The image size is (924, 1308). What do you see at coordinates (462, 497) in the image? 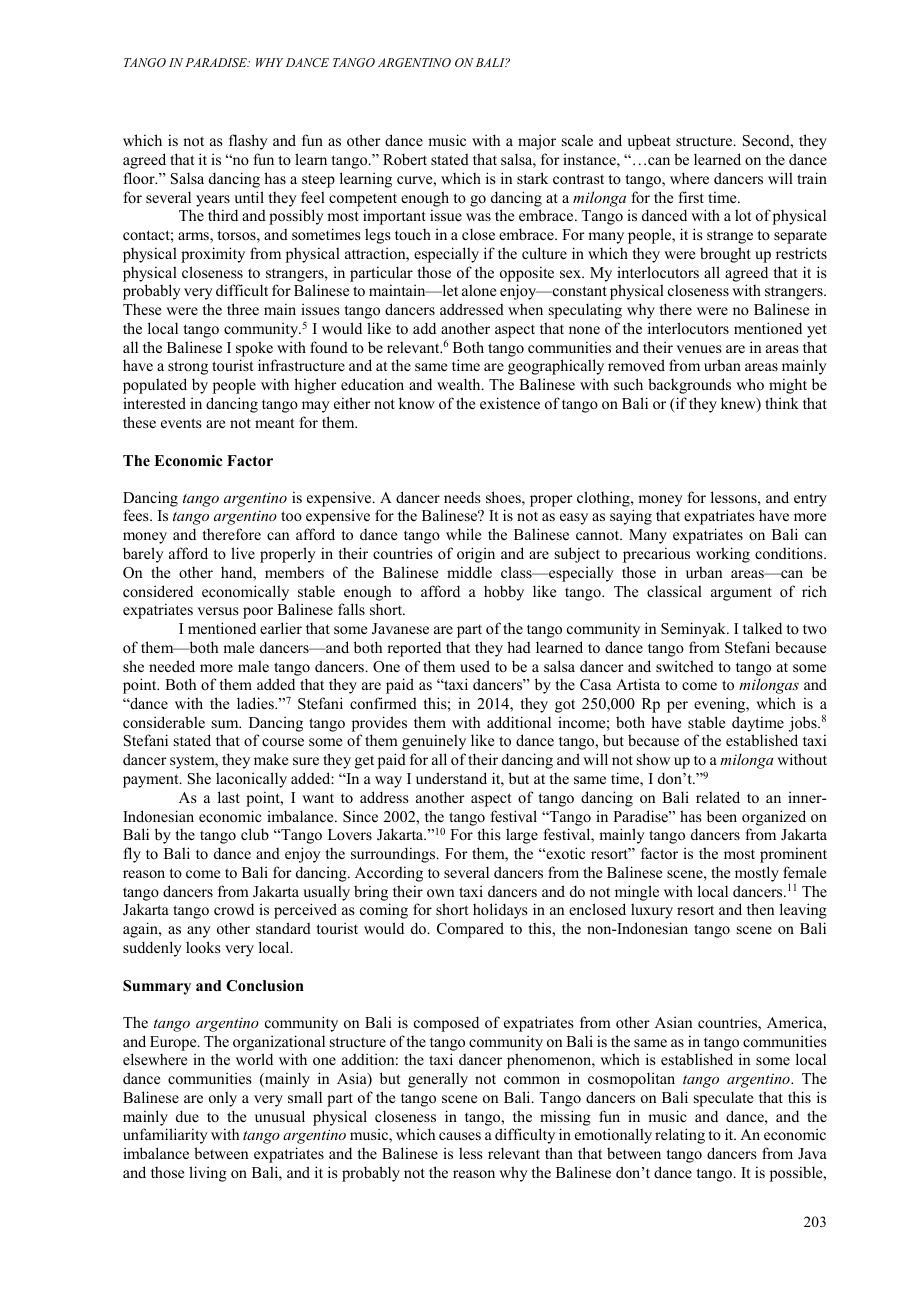
I see `needs` at bounding box center [462, 497].
